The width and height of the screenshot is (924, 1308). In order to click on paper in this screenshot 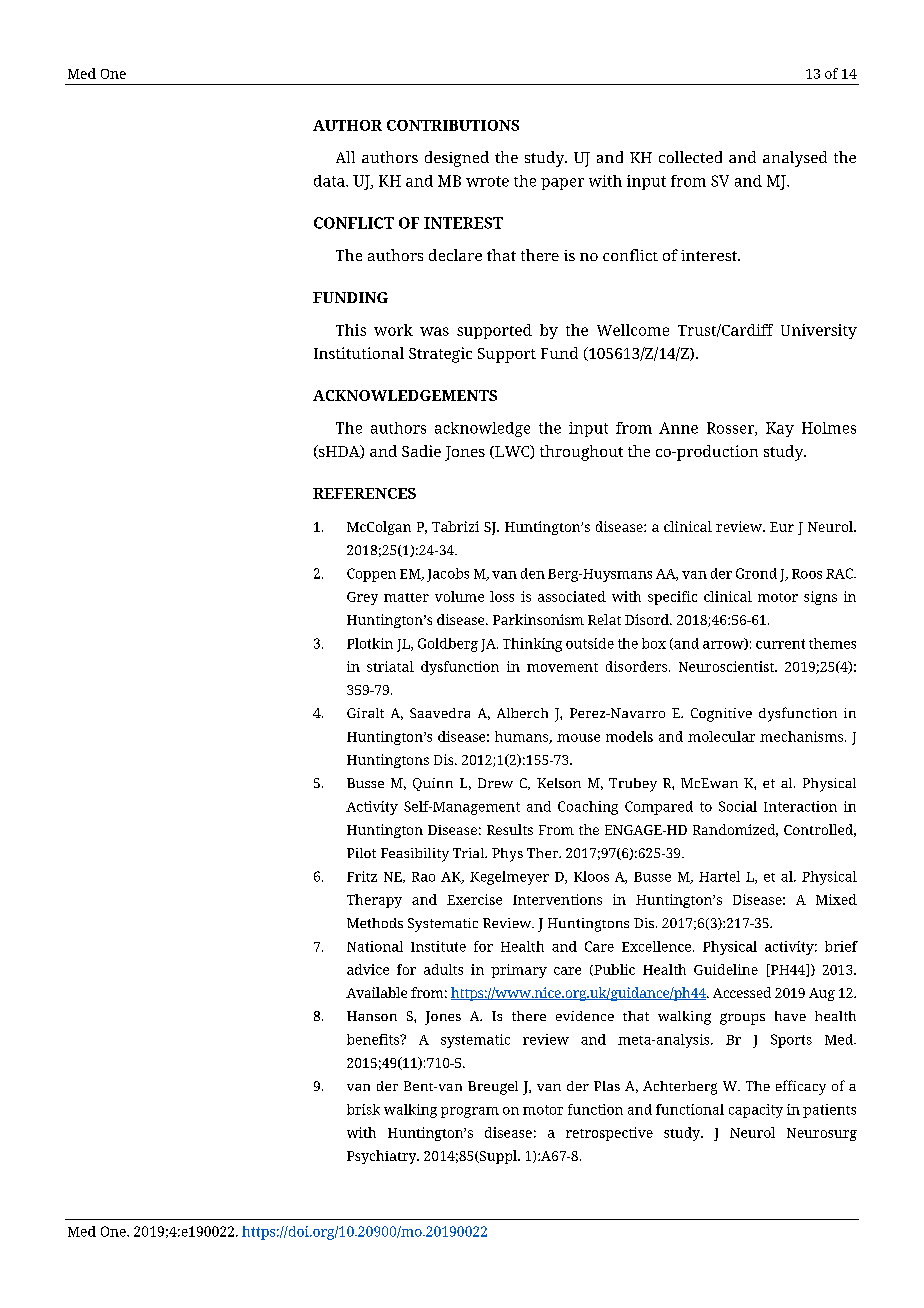, I will do `click(562, 184)`.
